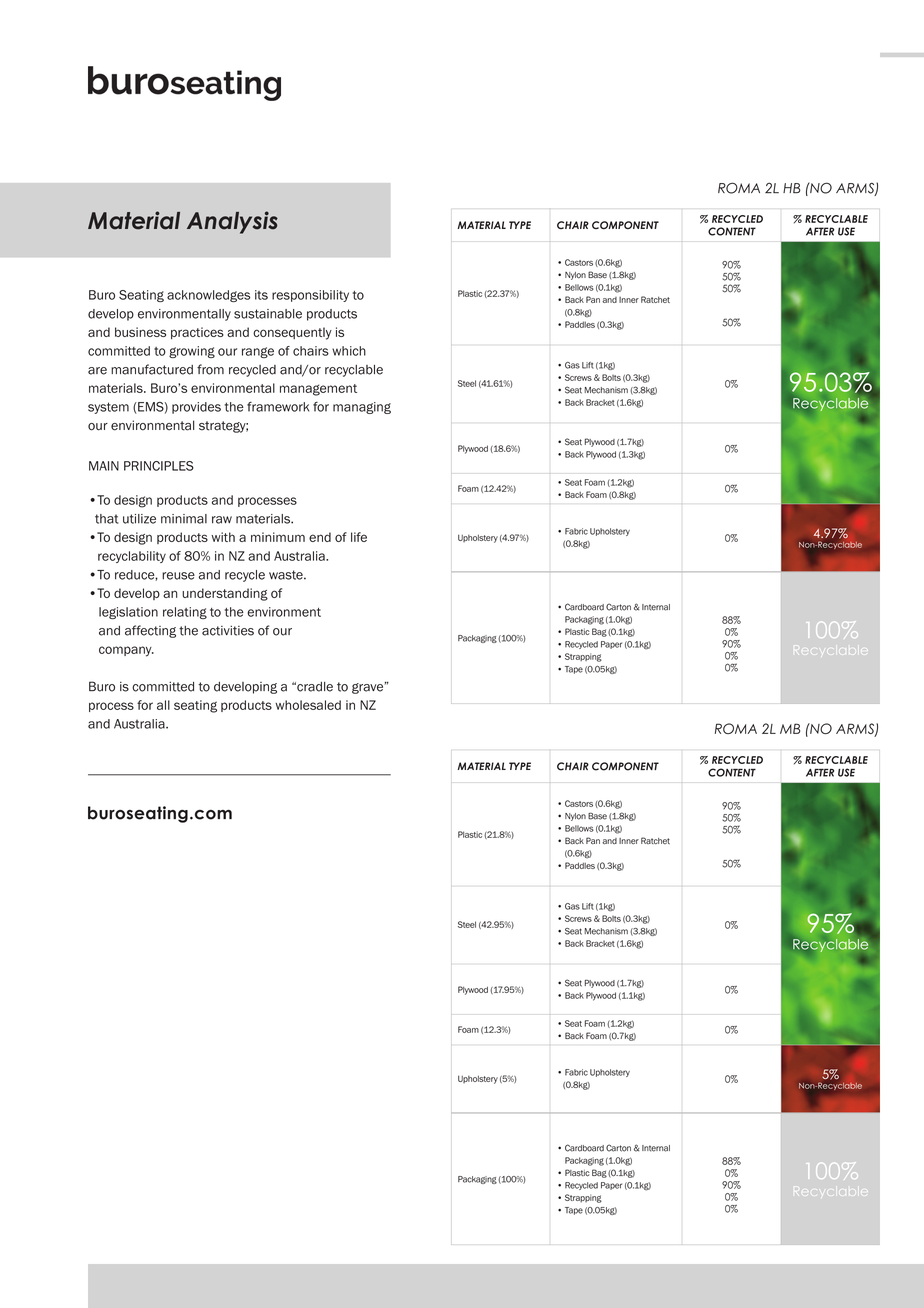  What do you see at coordinates (362, 408) in the document?
I see `managing` at bounding box center [362, 408].
